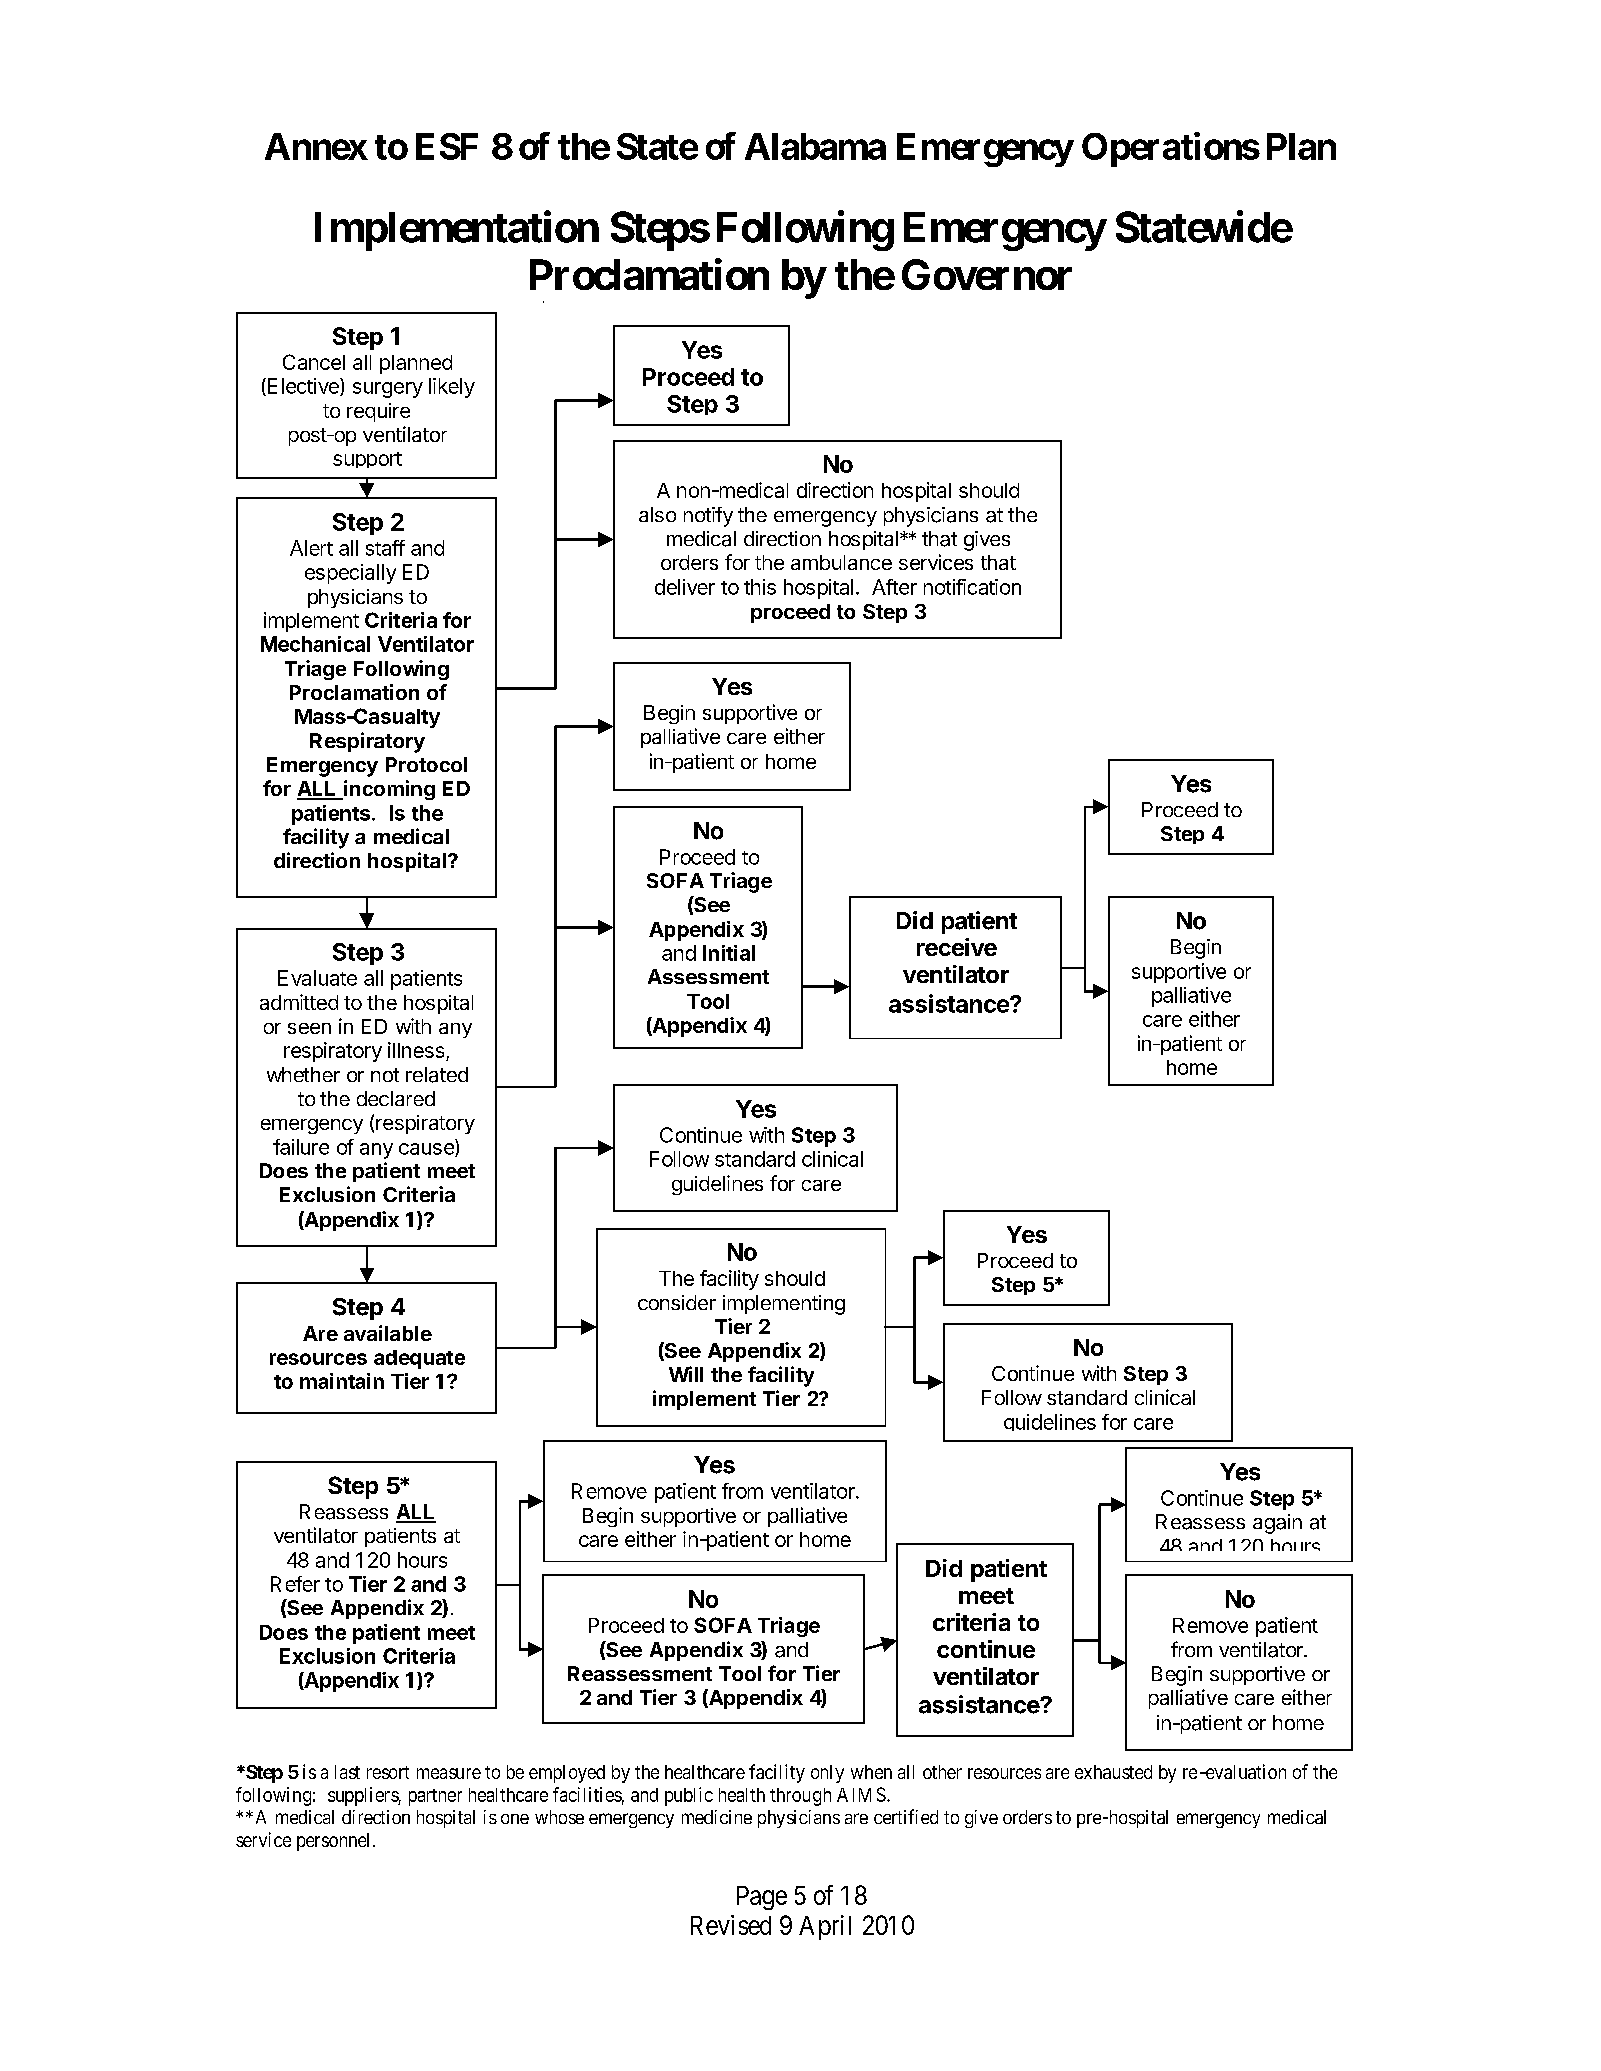  Describe the element at coordinates (815, 146) in the document. I see `Alabama` at that location.
